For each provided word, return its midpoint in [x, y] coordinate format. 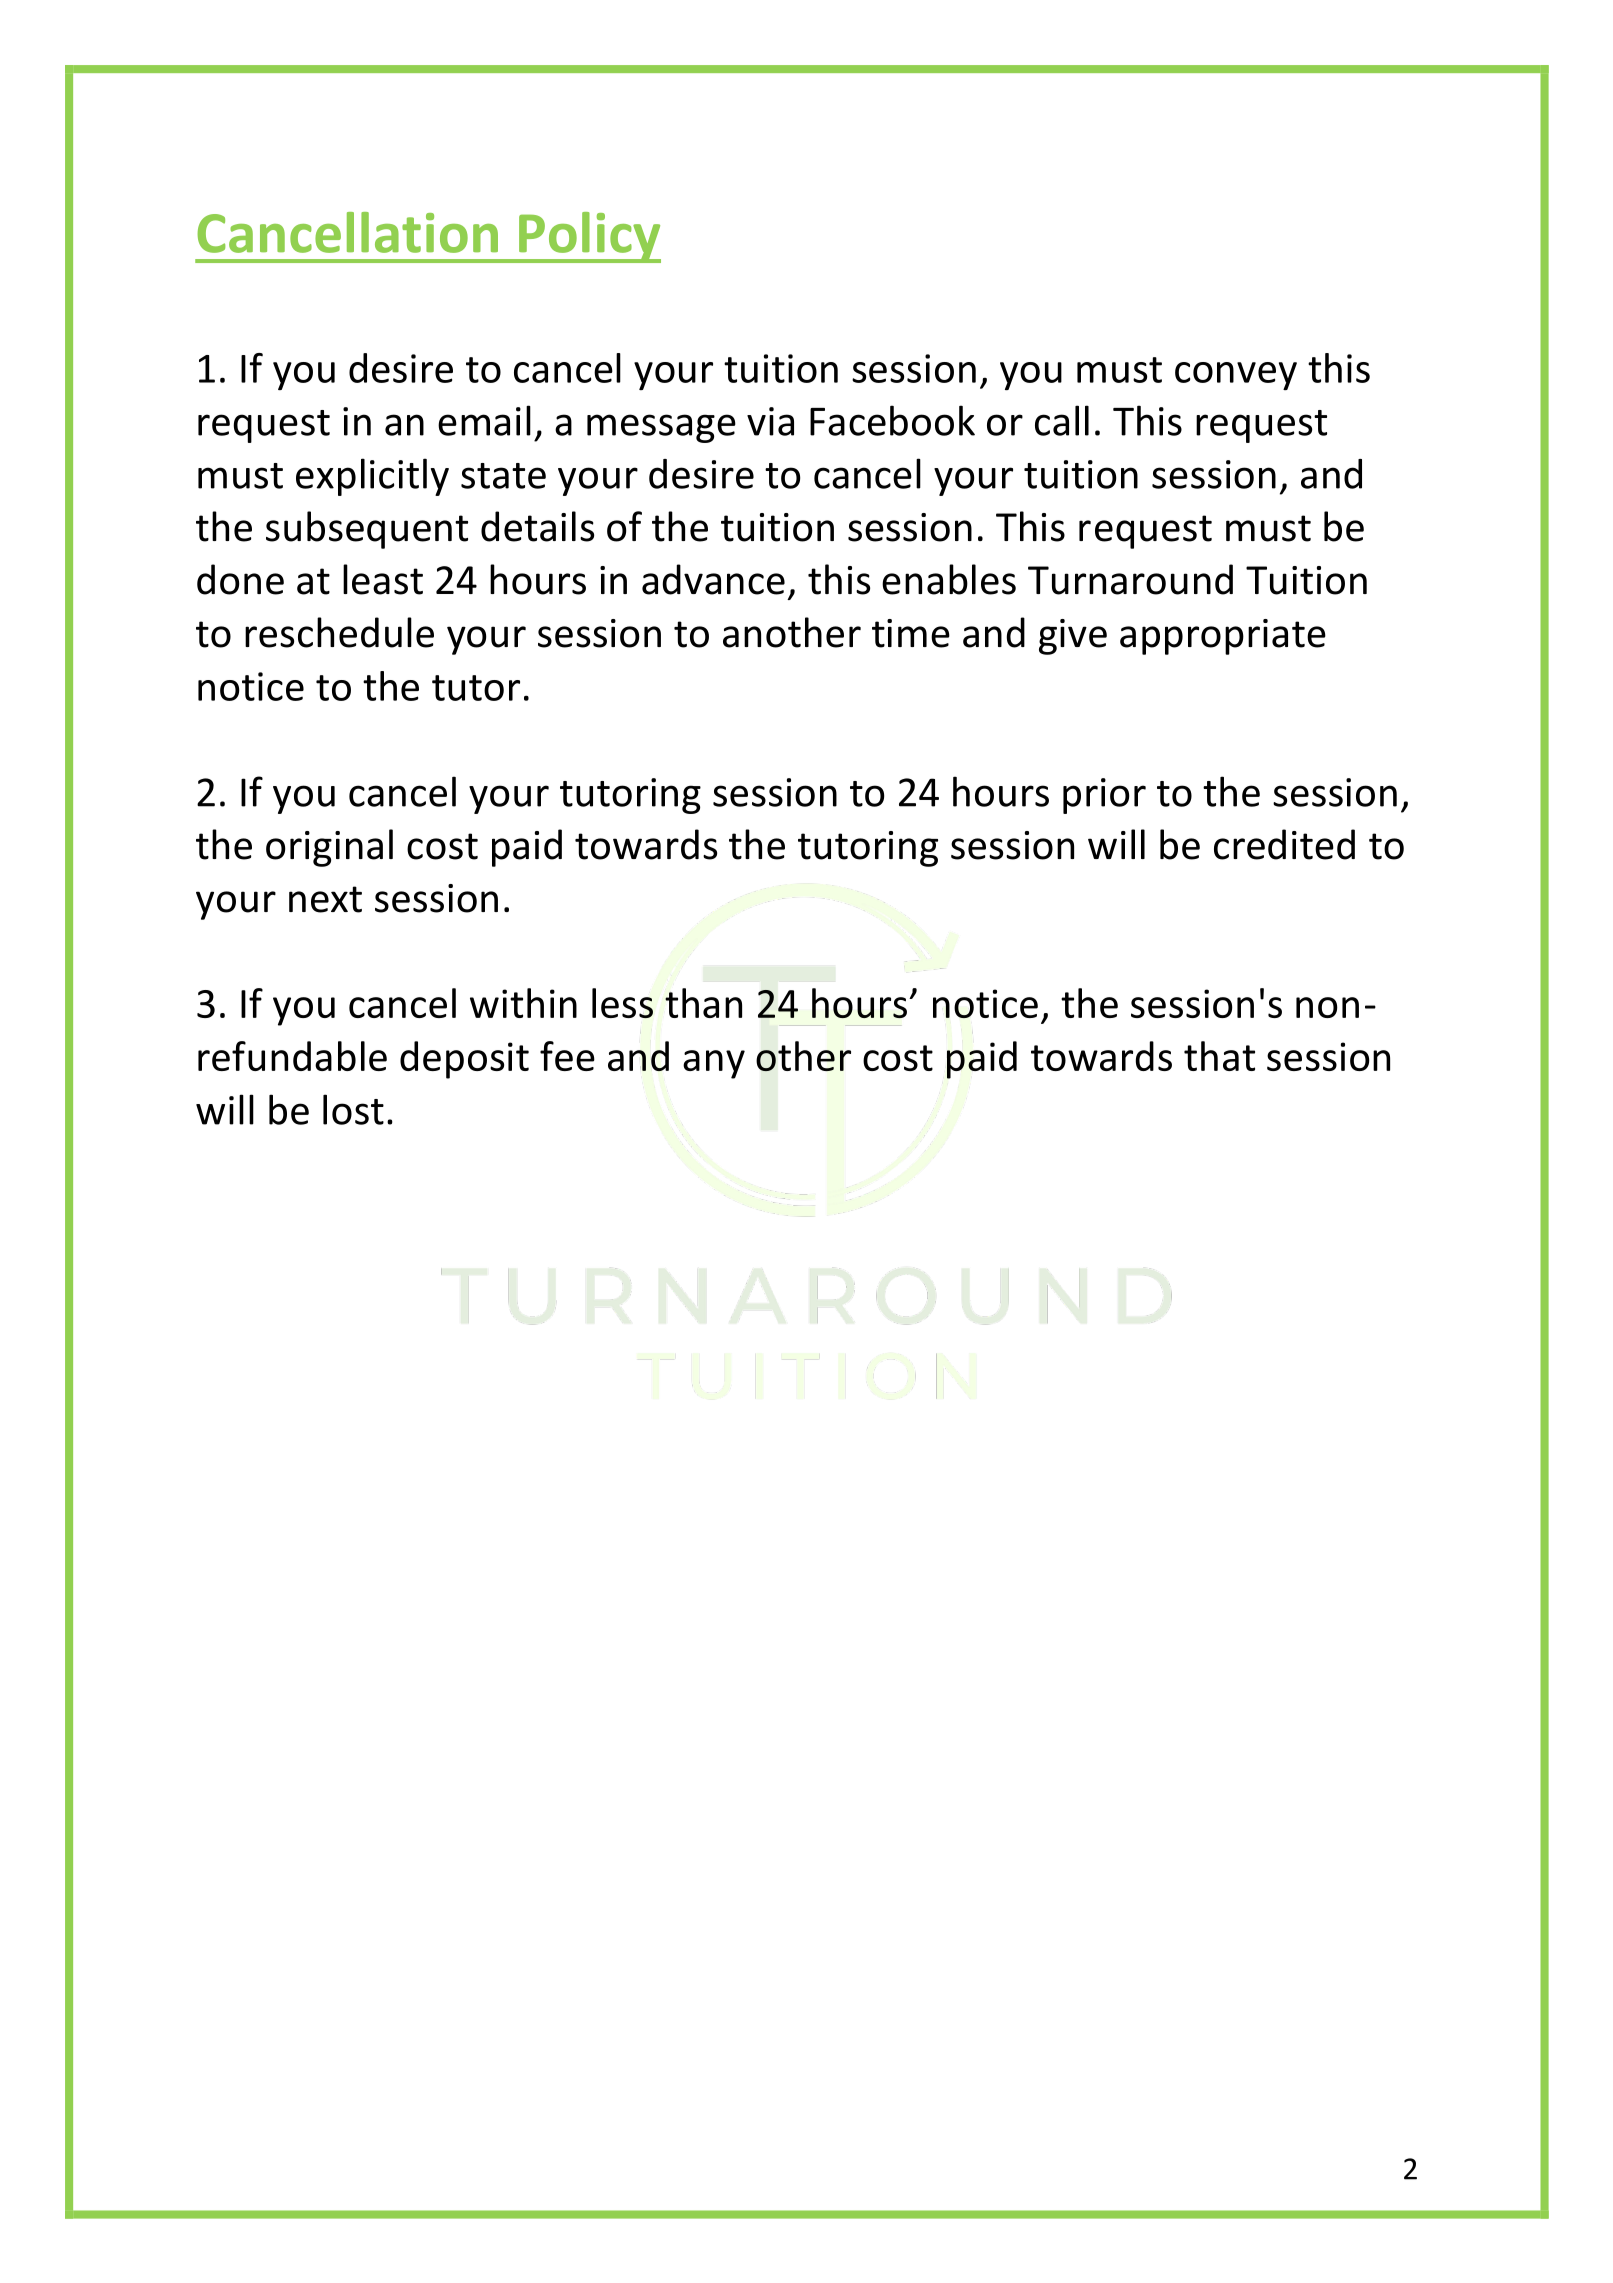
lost [353, 1109]
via [770, 421]
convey [1236, 376]
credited [1284, 844]
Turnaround [1130, 579]
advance [713, 579]
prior [1104, 796]
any [714, 1064]
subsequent [367, 530]
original [329, 848]
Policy [589, 237]
